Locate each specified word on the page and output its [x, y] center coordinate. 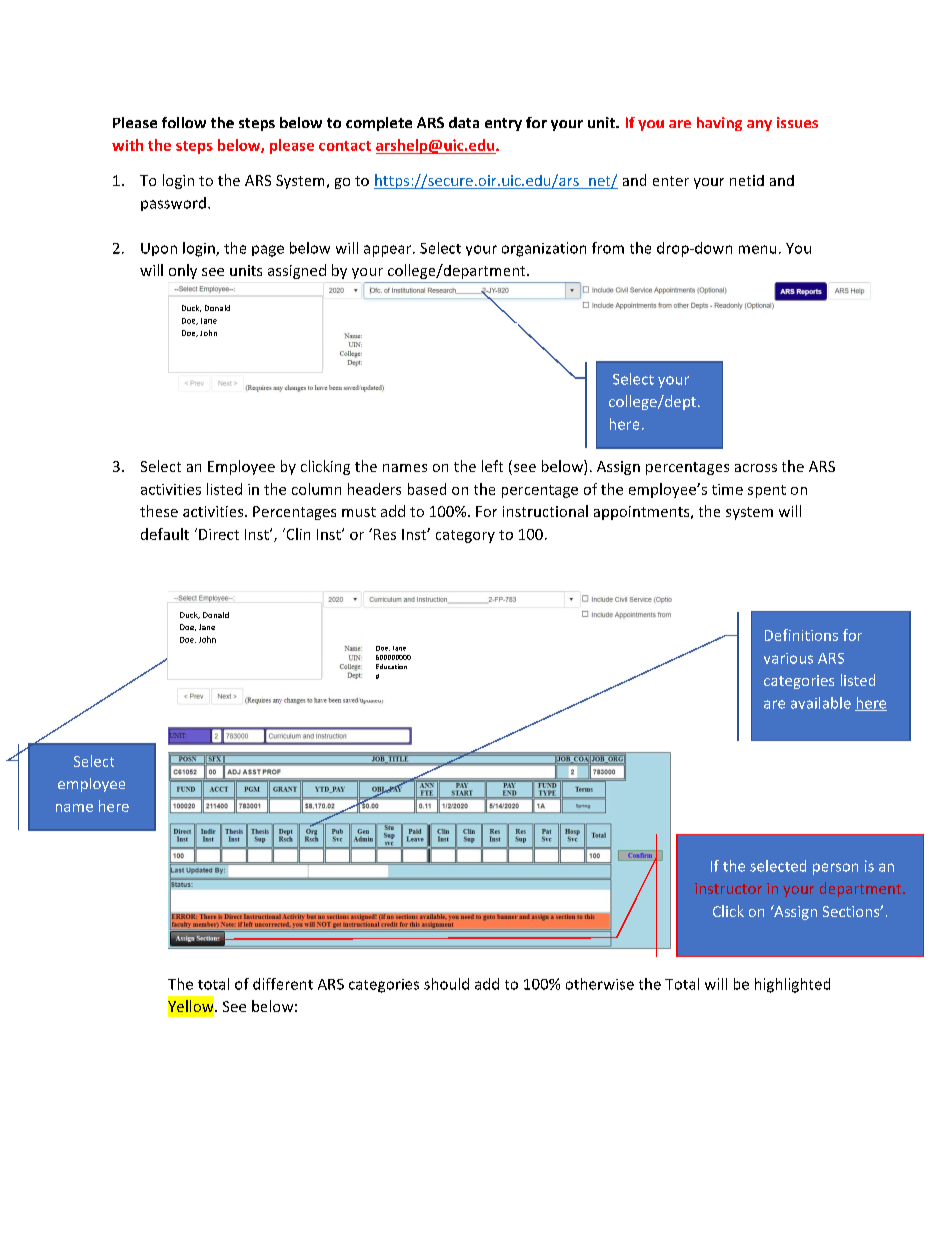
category [465, 536]
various [788, 658]
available [821, 703]
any [759, 125]
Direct [219, 534]
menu [757, 249]
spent [767, 491]
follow [184, 122]
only [183, 271]
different [283, 984]
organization [544, 249]
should [446, 984]
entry [503, 124]
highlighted [792, 985]
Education [391, 666]
